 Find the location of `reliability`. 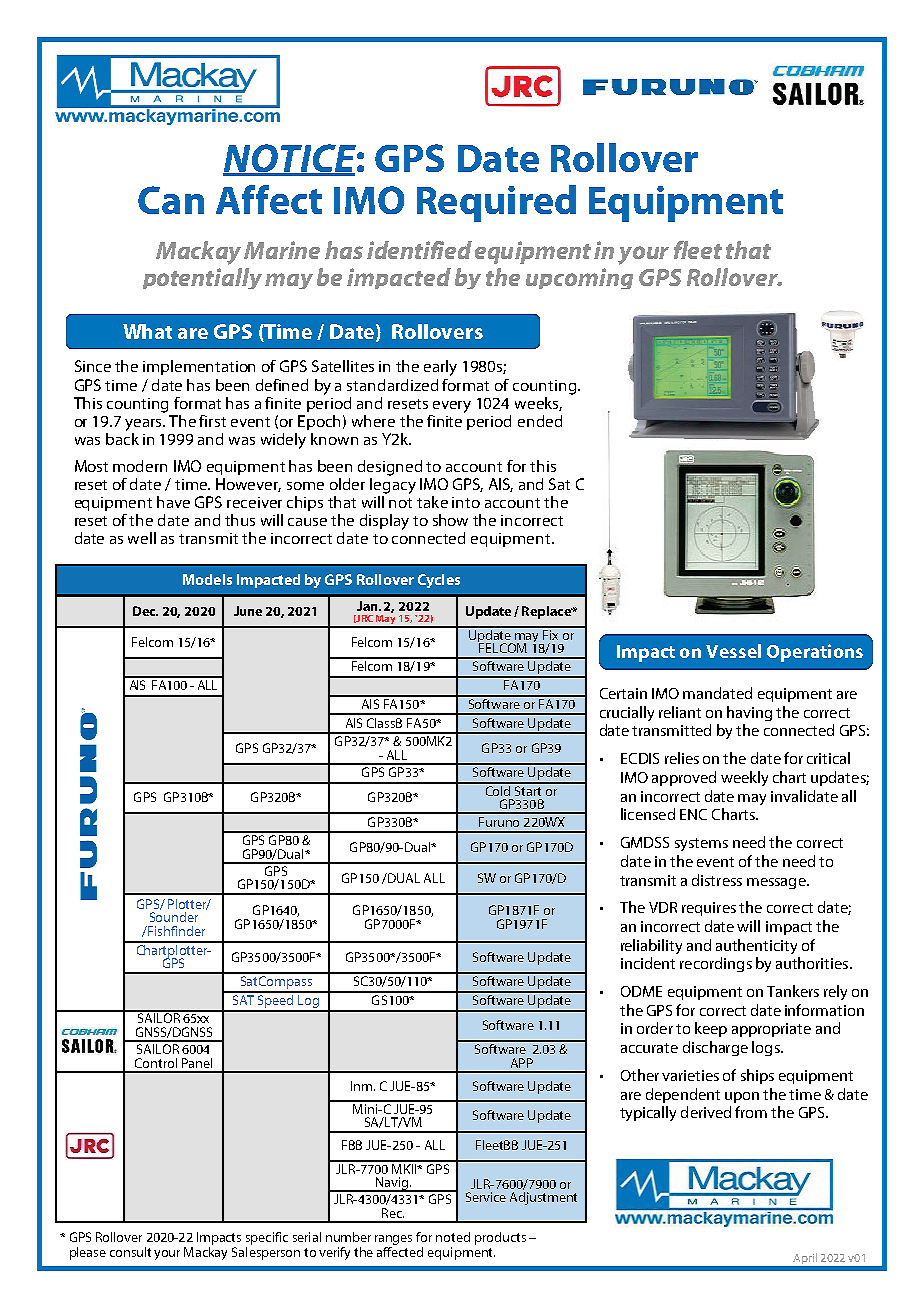

reliability is located at coordinates (651, 946).
